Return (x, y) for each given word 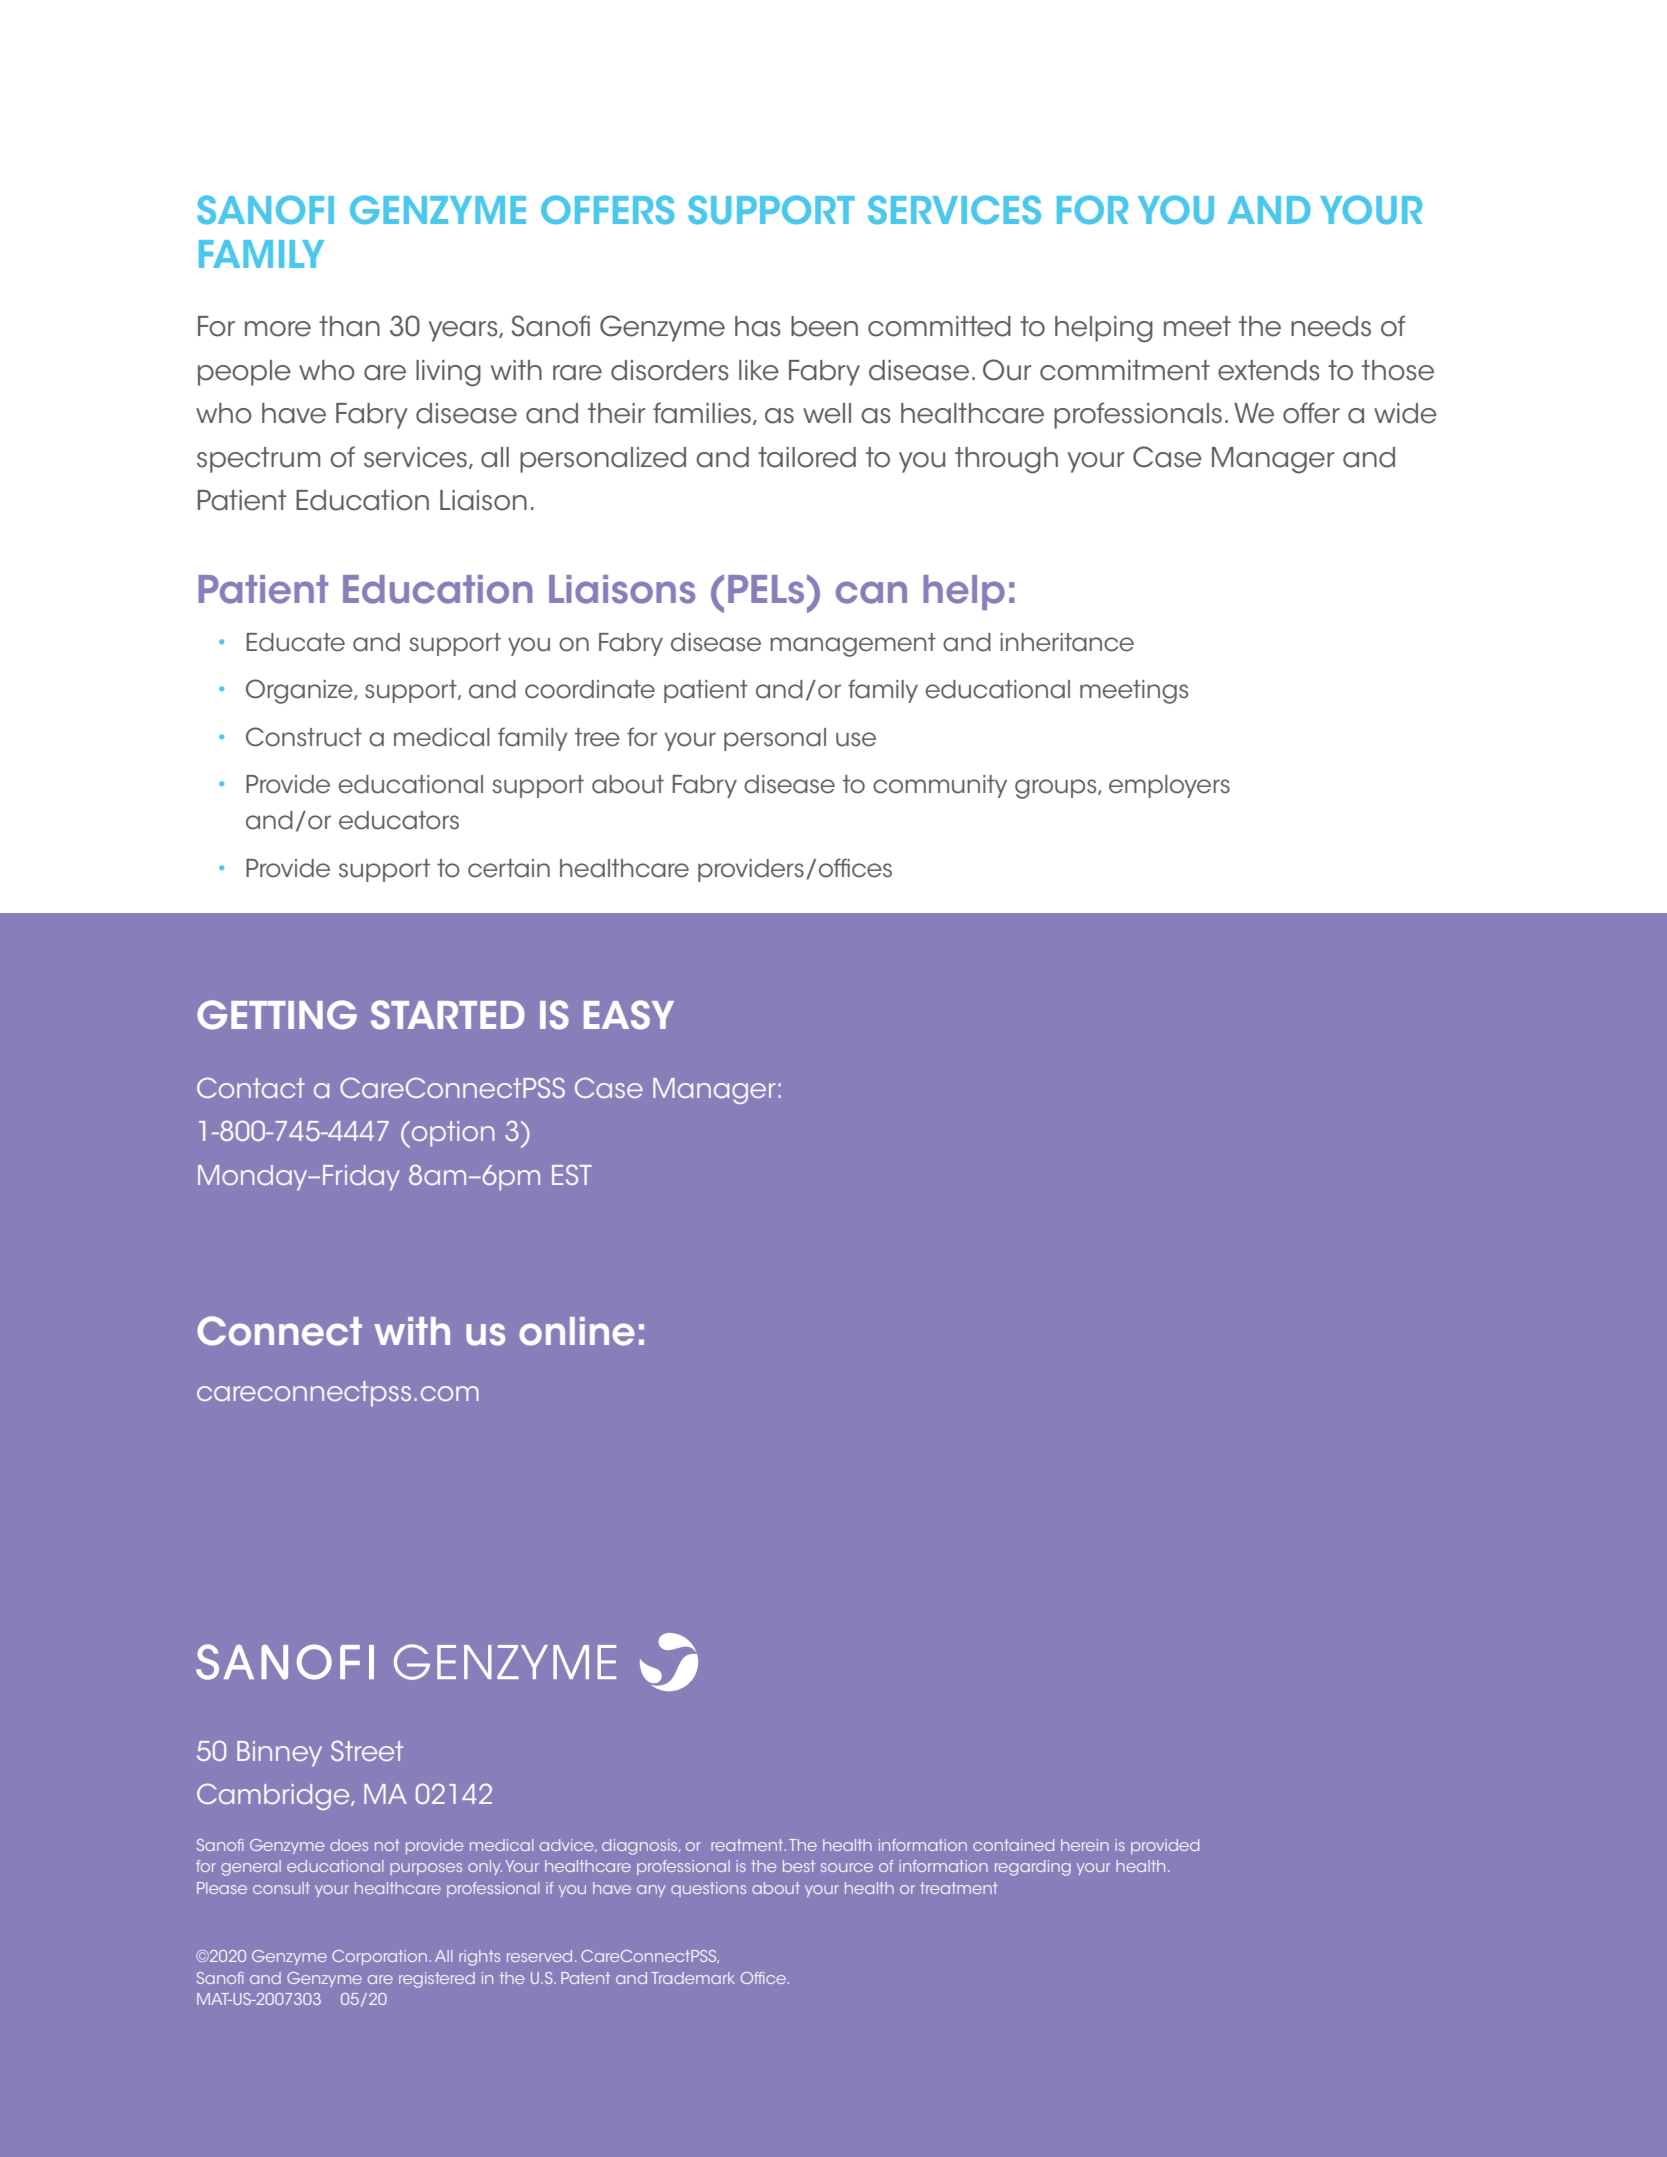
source (847, 1867)
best (799, 1866)
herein (1085, 1845)
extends (1269, 370)
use (856, 739)
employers (1169, 786)
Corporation (379, 1957)
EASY (629, 1015)
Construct (304, 737)
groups (1057, 789)
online (577, 1331)
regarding (1033, 1868)
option (452, 1134)
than (349, 326)
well (827, 413)
